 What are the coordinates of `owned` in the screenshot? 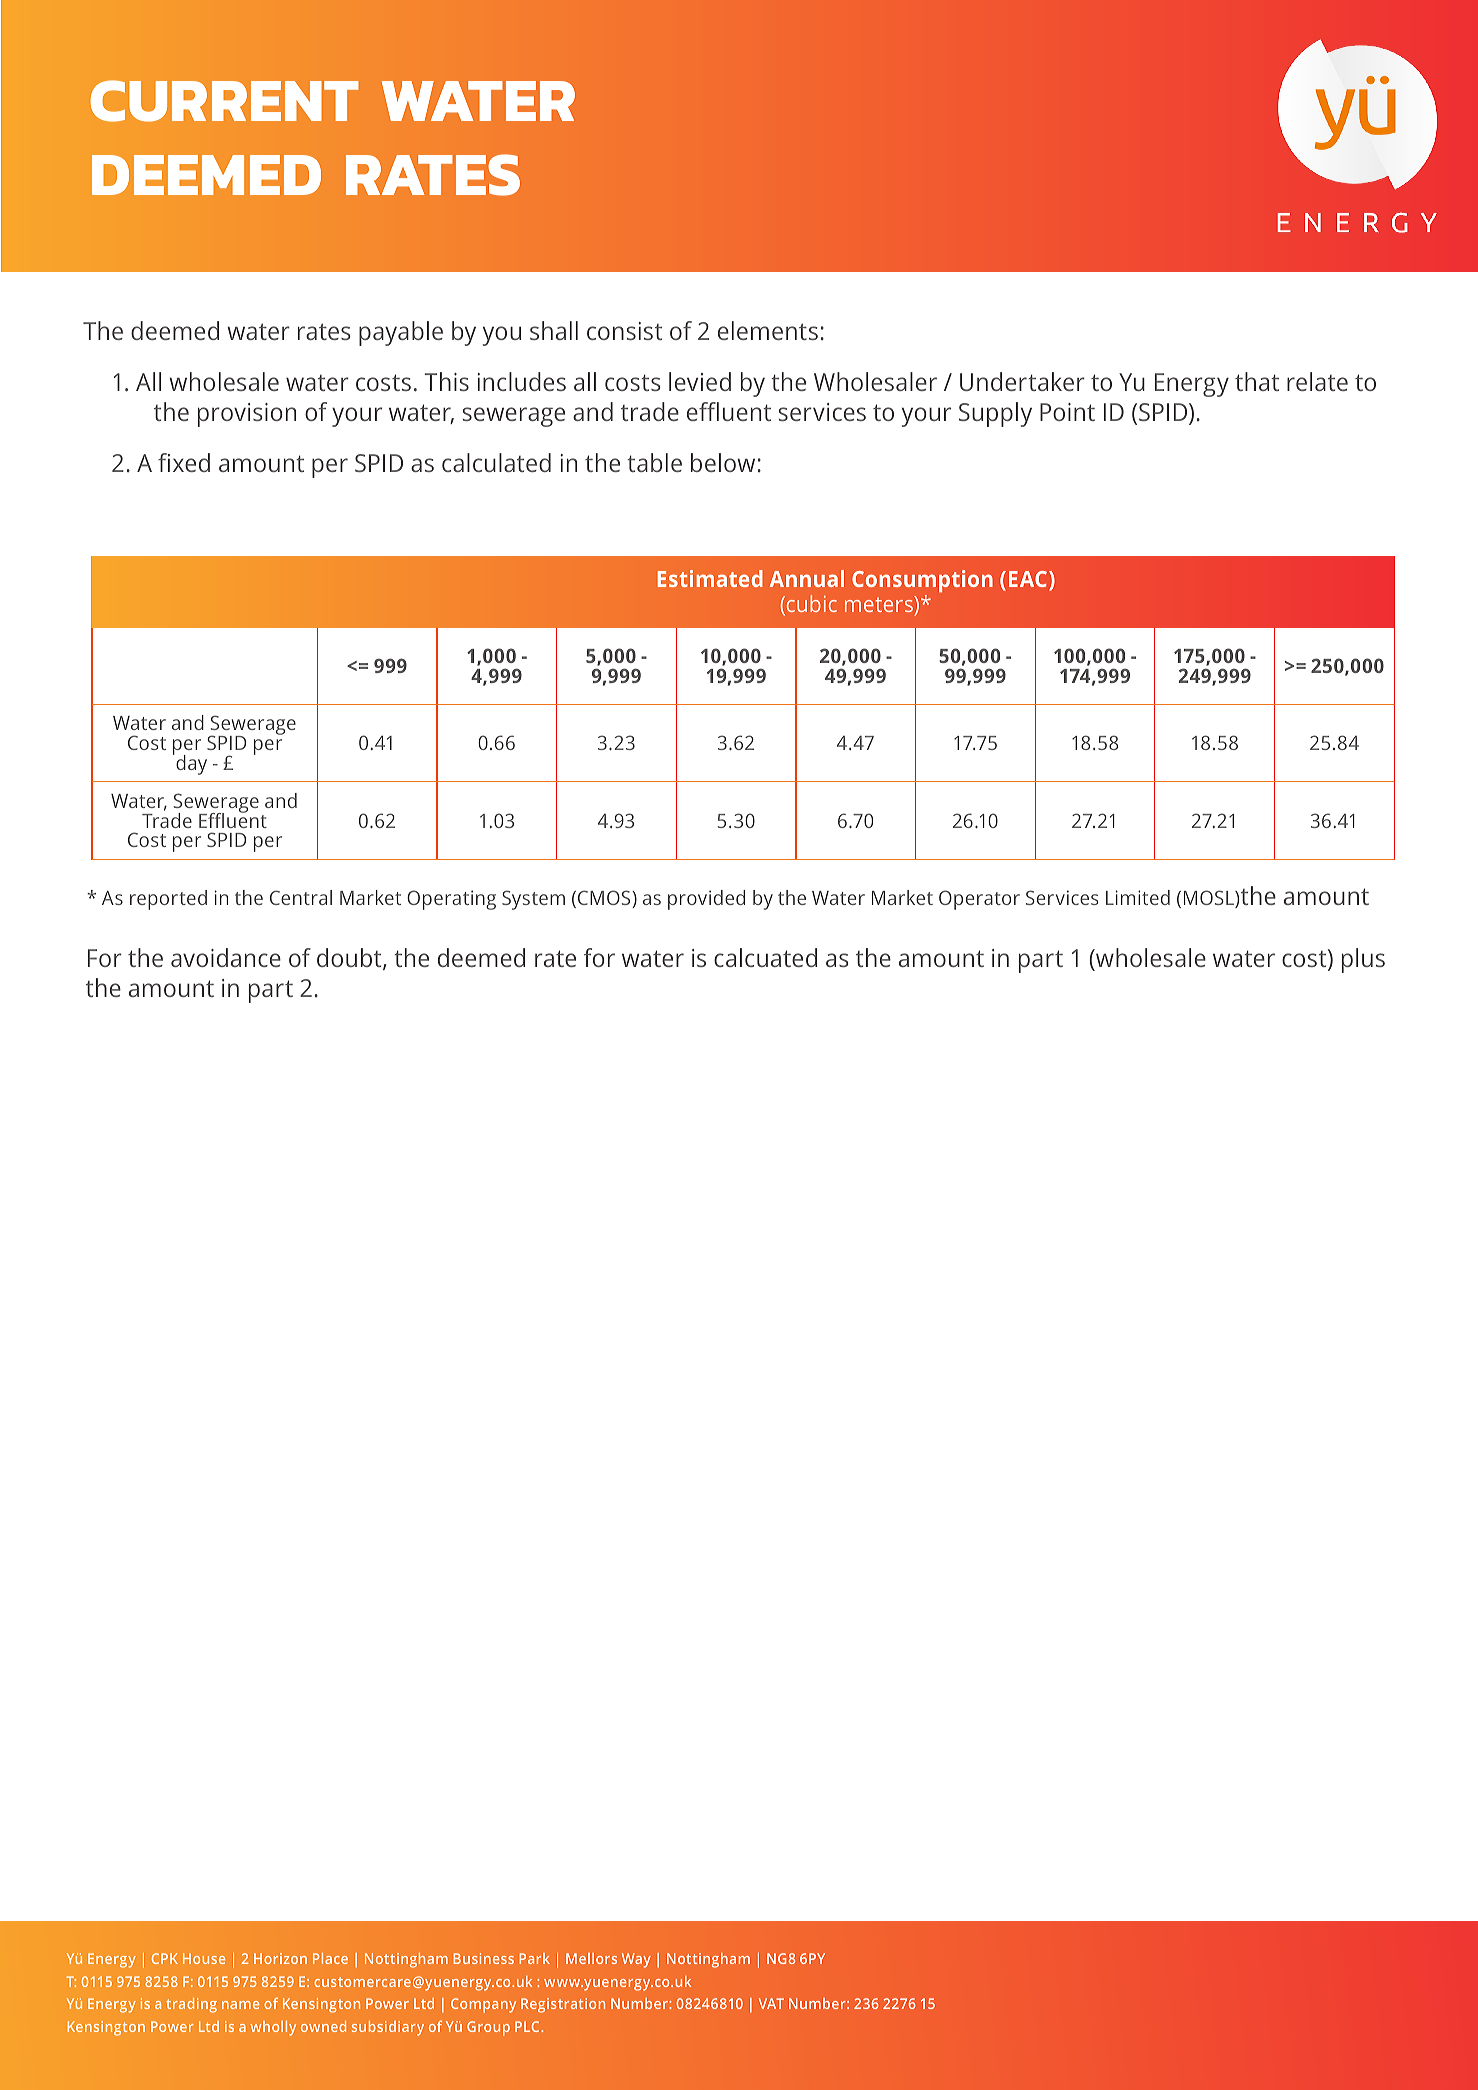 It's located at (323, 2026).
